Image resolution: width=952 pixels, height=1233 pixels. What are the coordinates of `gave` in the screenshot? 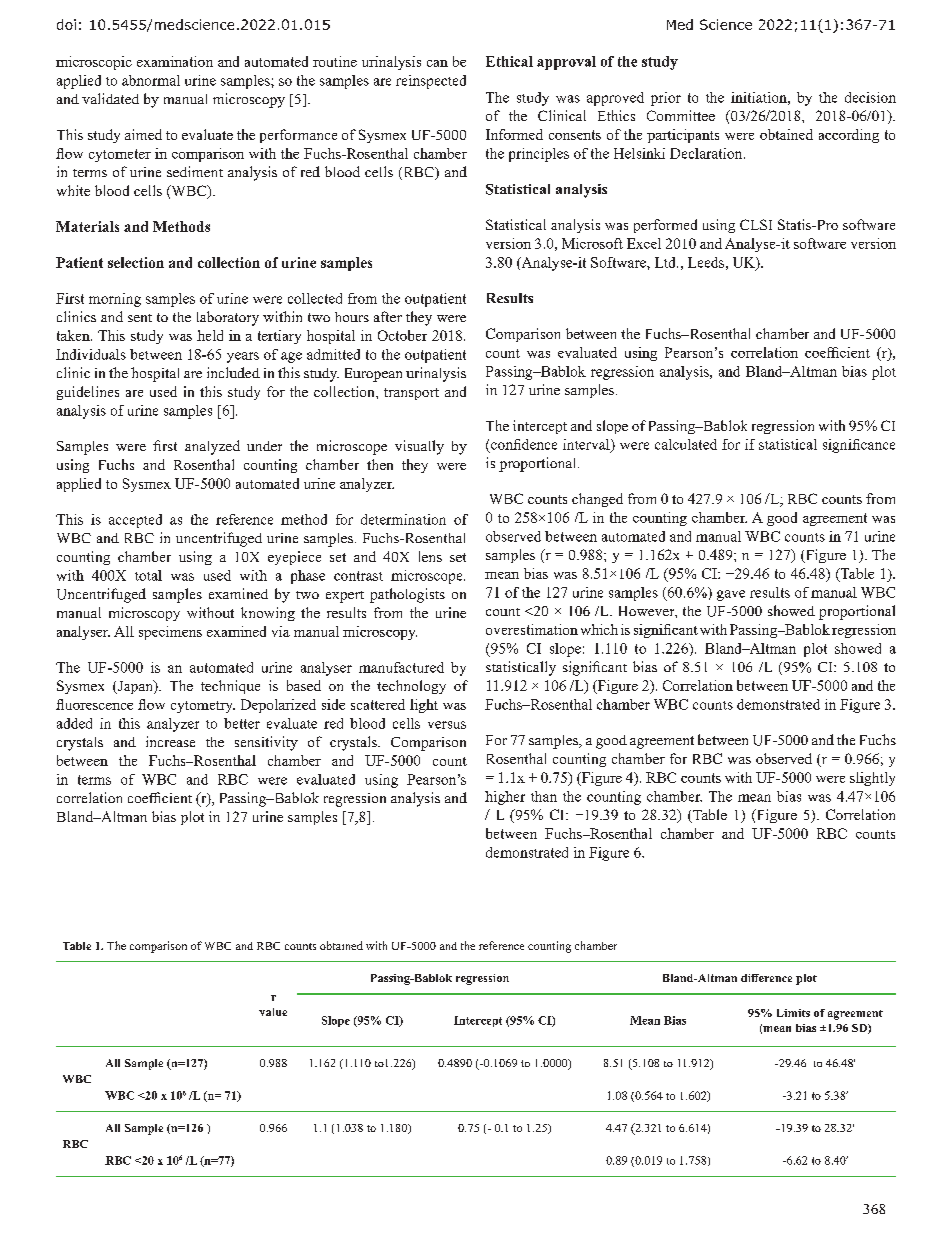 It's located at (731, 595).
